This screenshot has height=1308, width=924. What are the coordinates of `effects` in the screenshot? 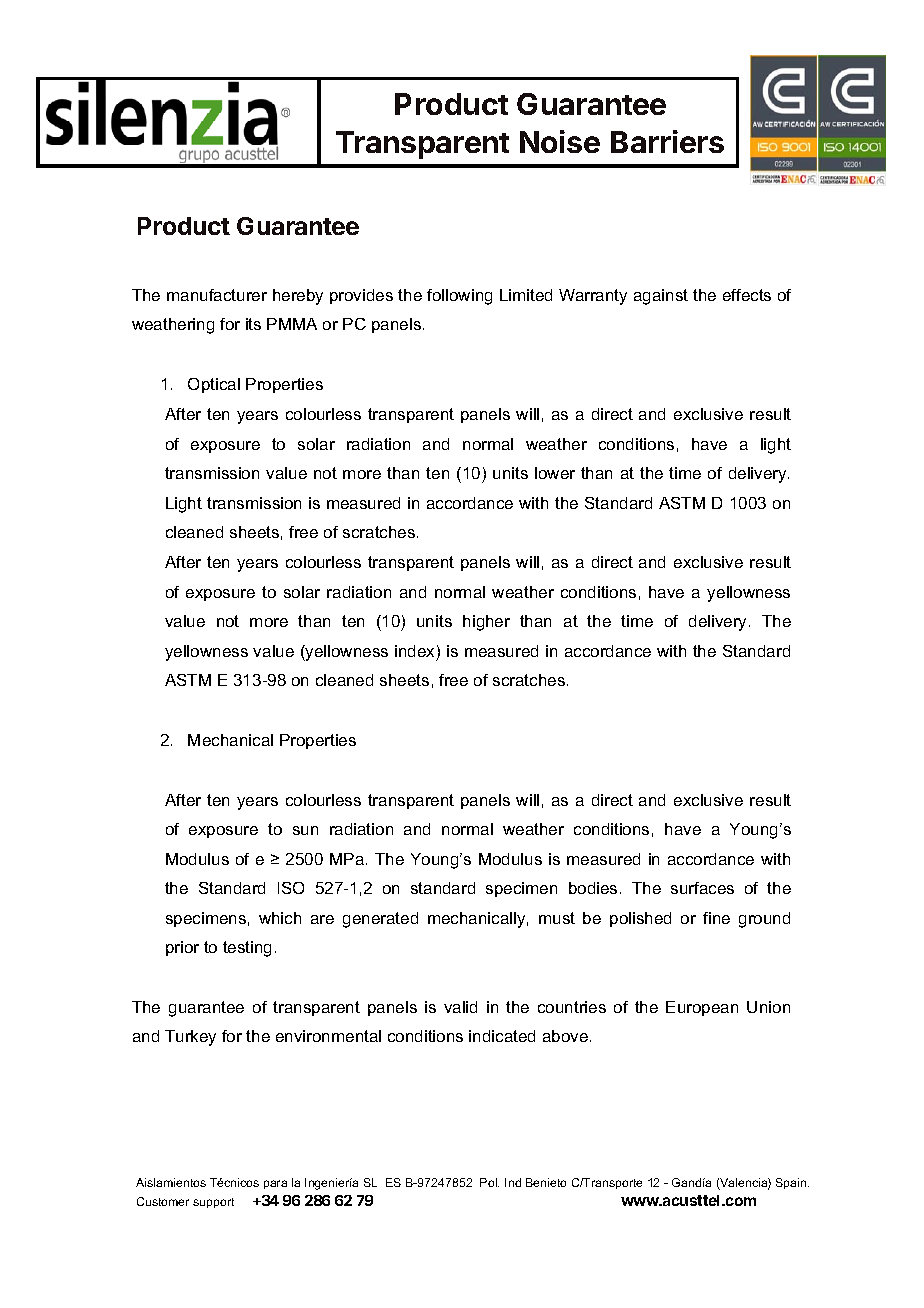 It's located at (747, 295).
